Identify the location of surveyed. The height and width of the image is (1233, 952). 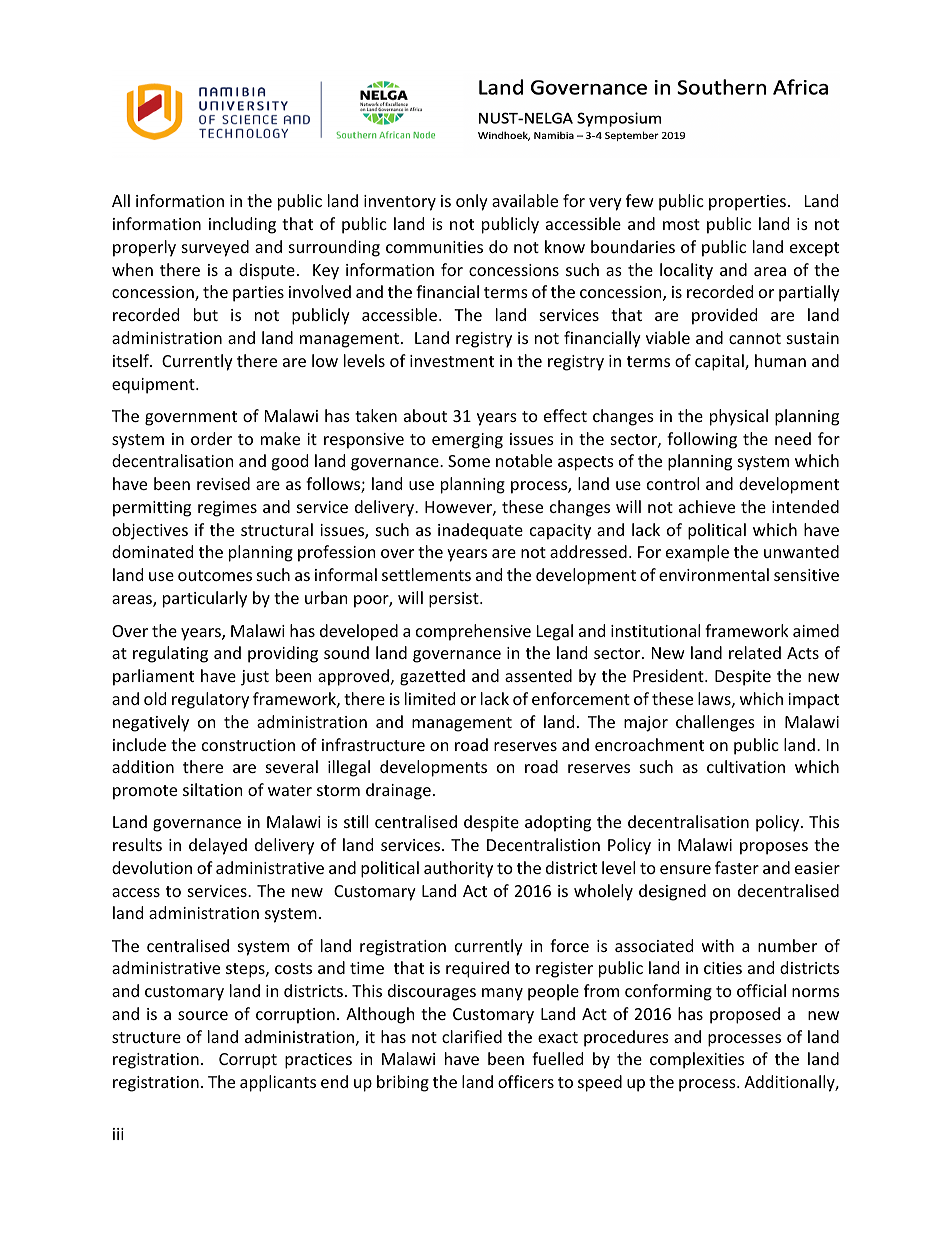
(215, 248).
